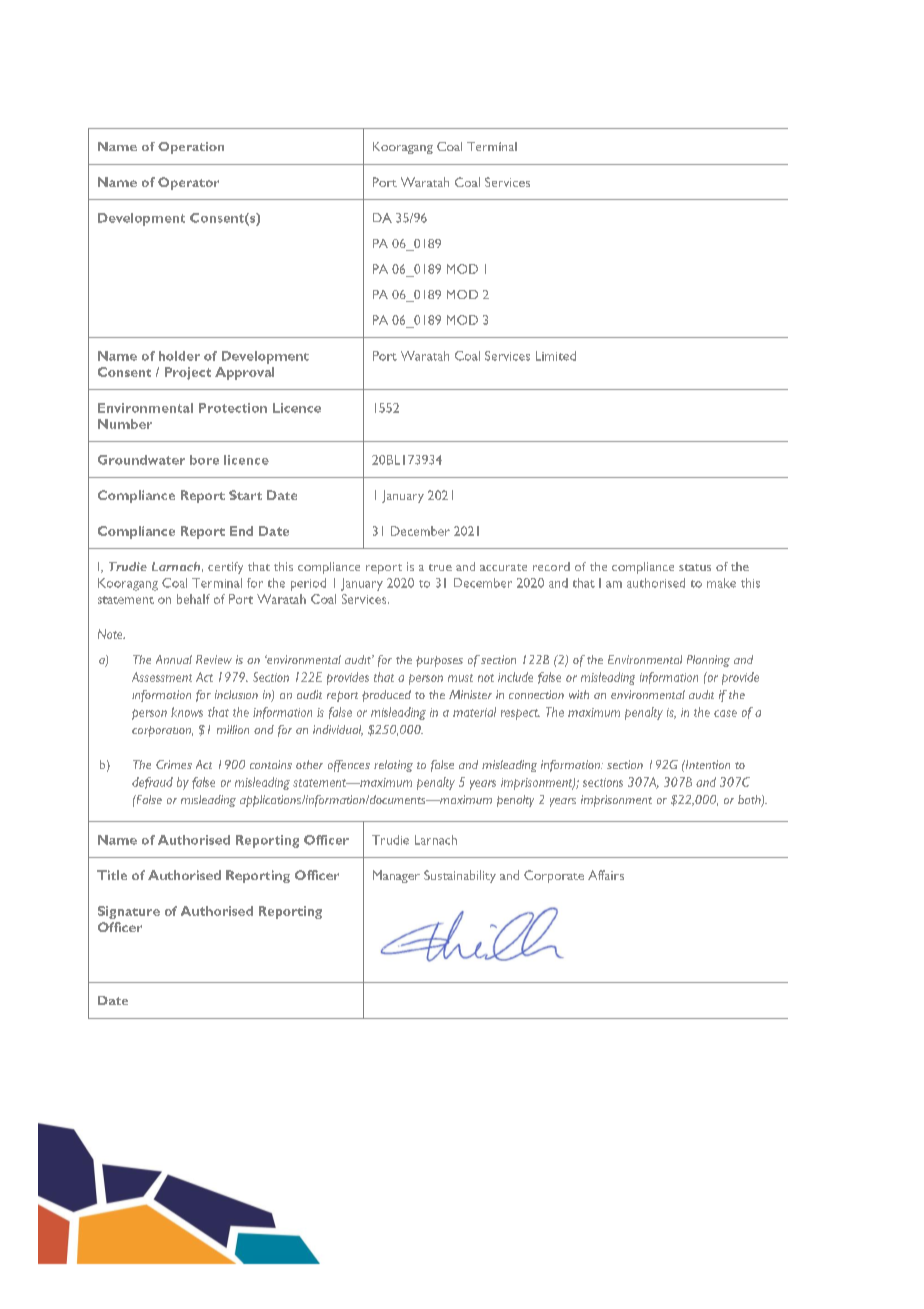  Describe the element at coordinates (440, 567) in the screenshot. I see `true` at that location.
